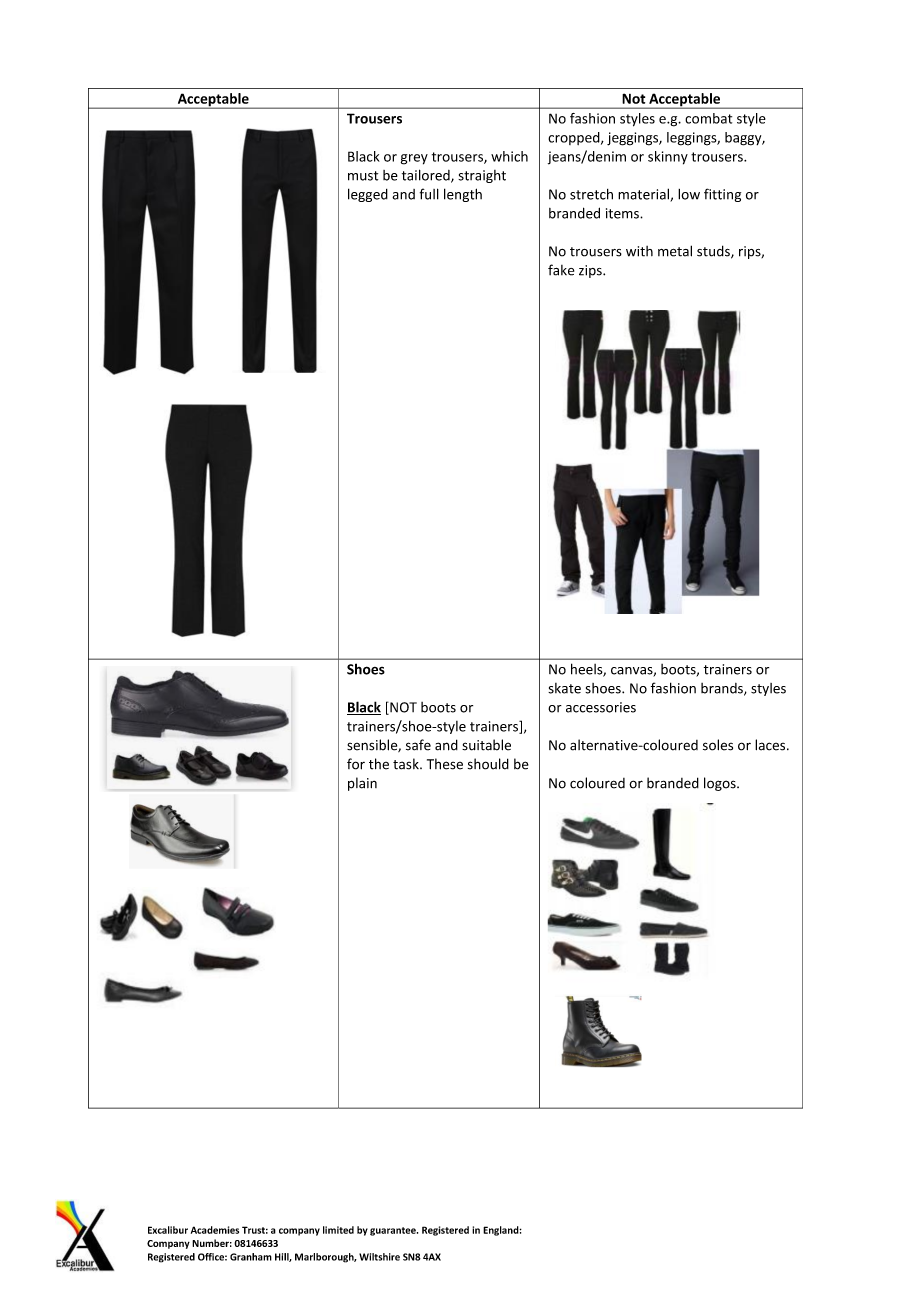 This screenshot has width=924, height=1308. Describe the element at coordinates (561, 270) in the screenshot. I see `fake` at that location.
